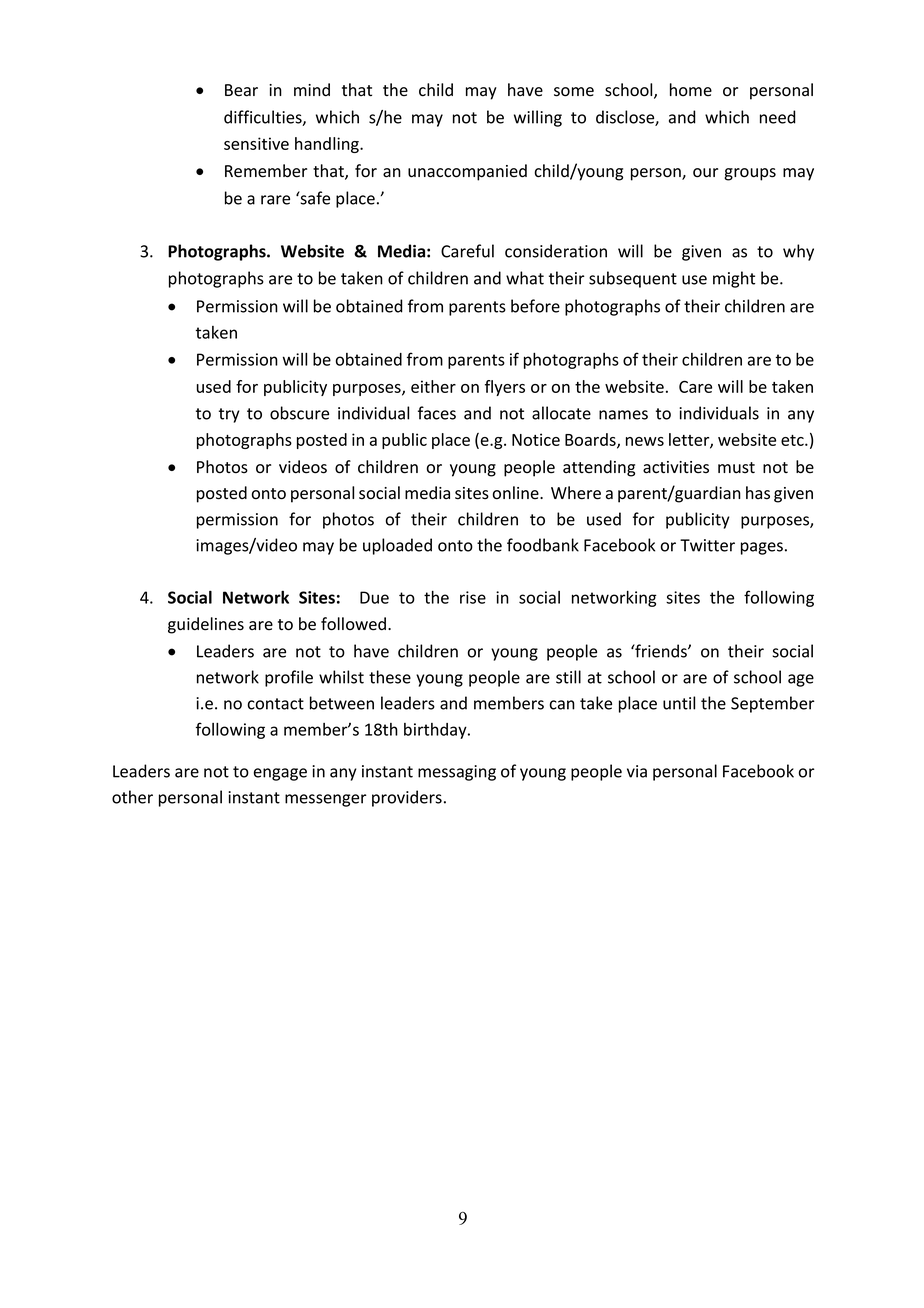 Image resolution: width=924 pixels, height=1308 pixels. What do you see at coordinates (691, 90) in the document?
I see `home` at bounding box center [691, 90].
